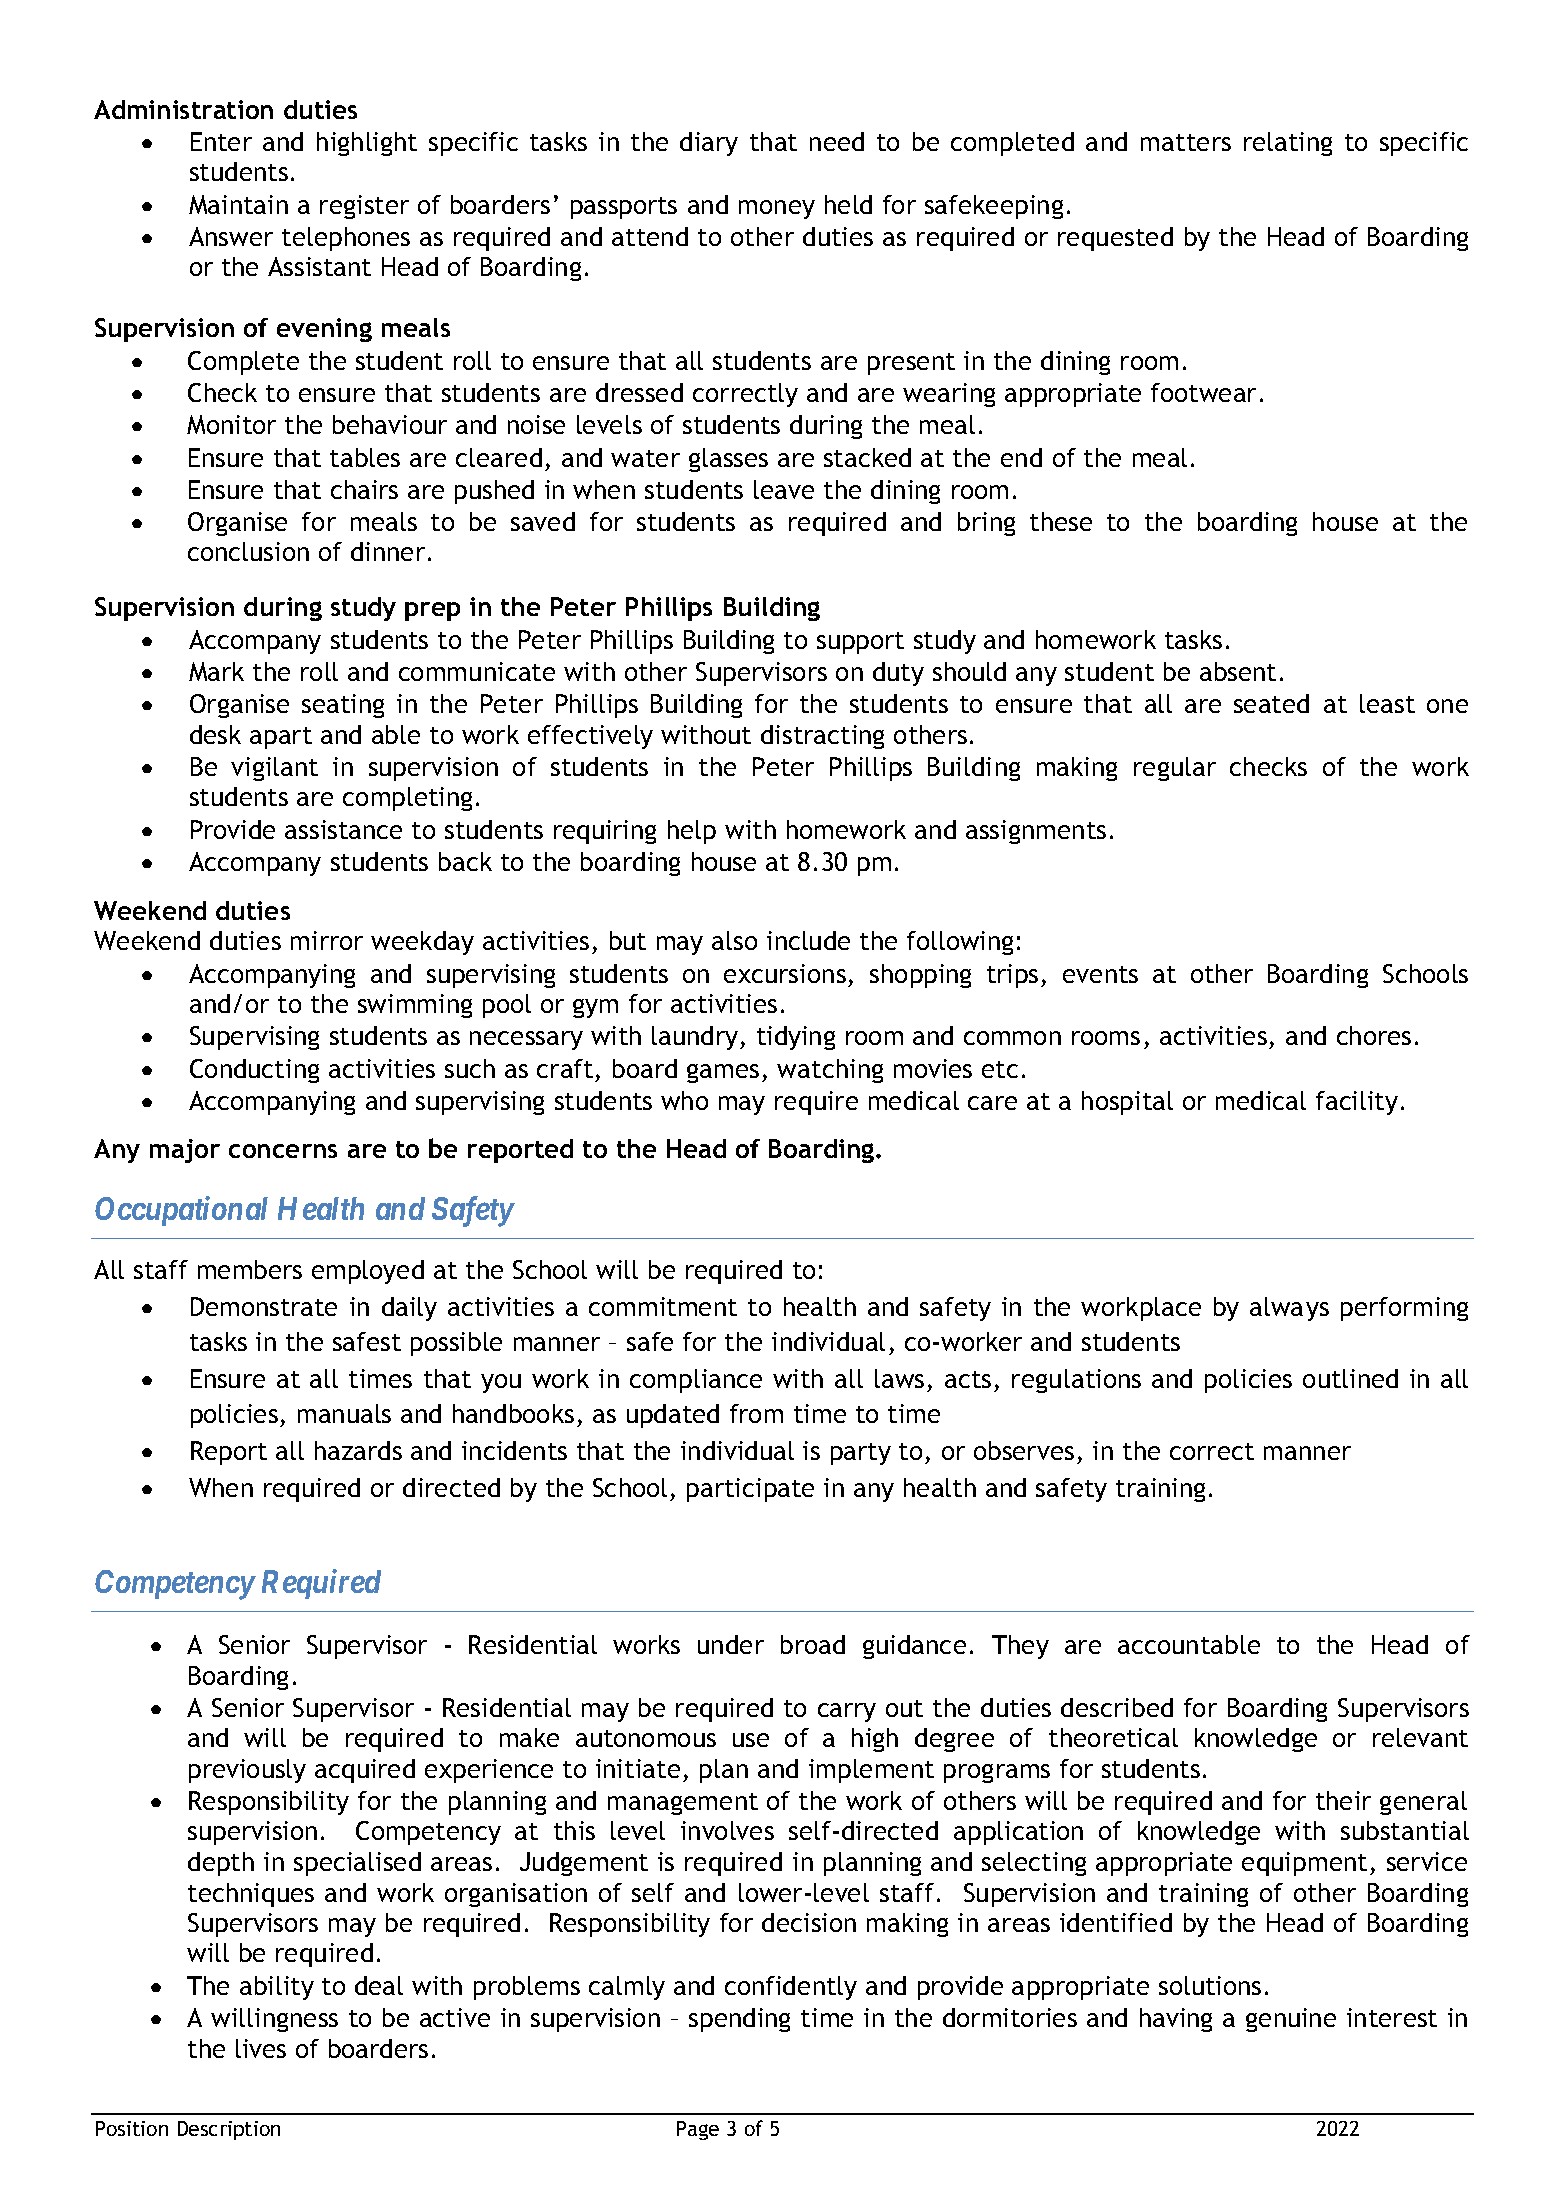 The width and height of the image is (1564, 2212). Describe the element at coordinates (777, 209) in the image. I see `money` at that location.
